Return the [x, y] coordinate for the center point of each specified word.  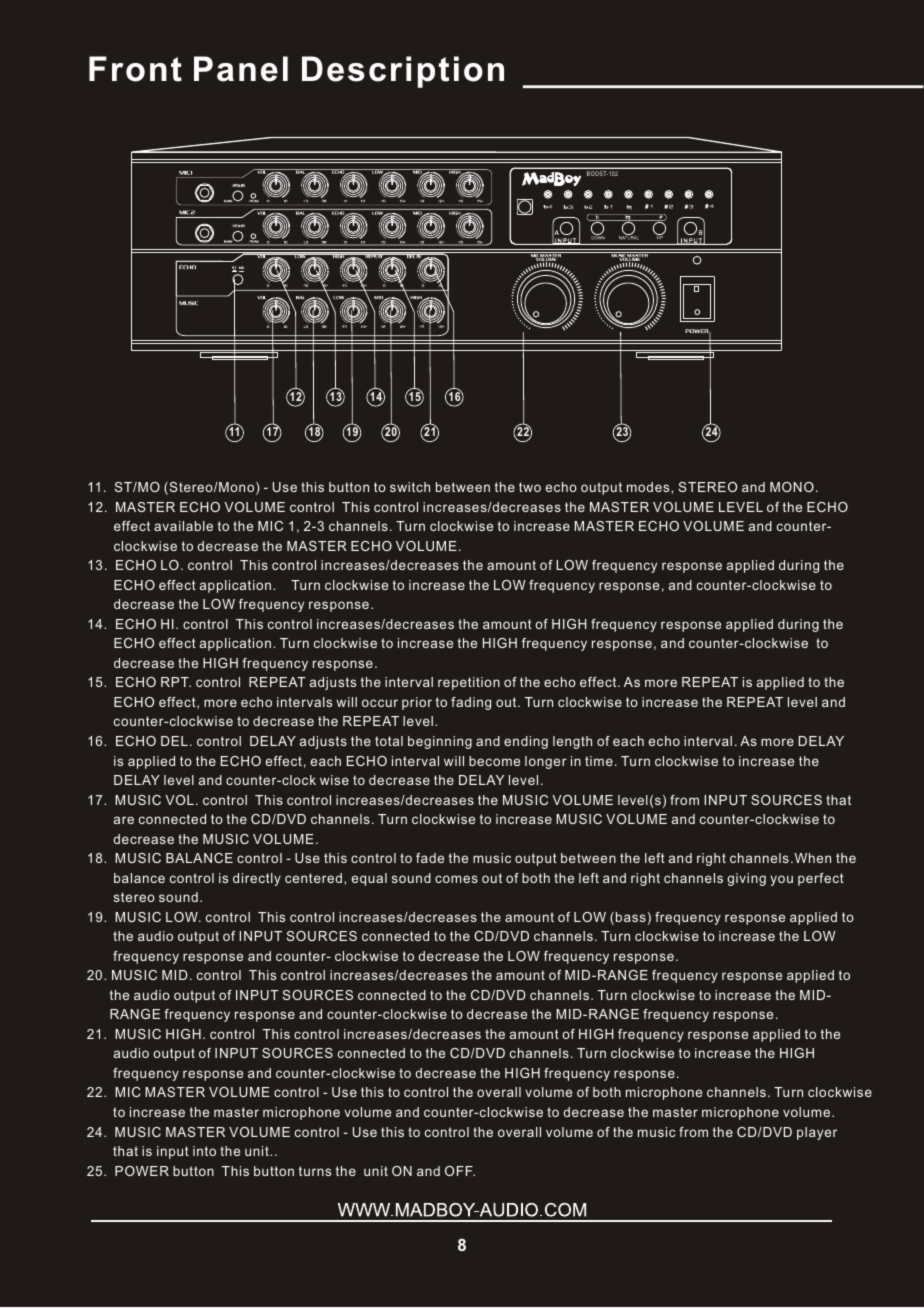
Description [403, 72]
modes [649, 487]
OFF [460, 1171]
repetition [469, 683]
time [599, 761]
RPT [176, 682]
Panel [241, 69]
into [204, 1151]
